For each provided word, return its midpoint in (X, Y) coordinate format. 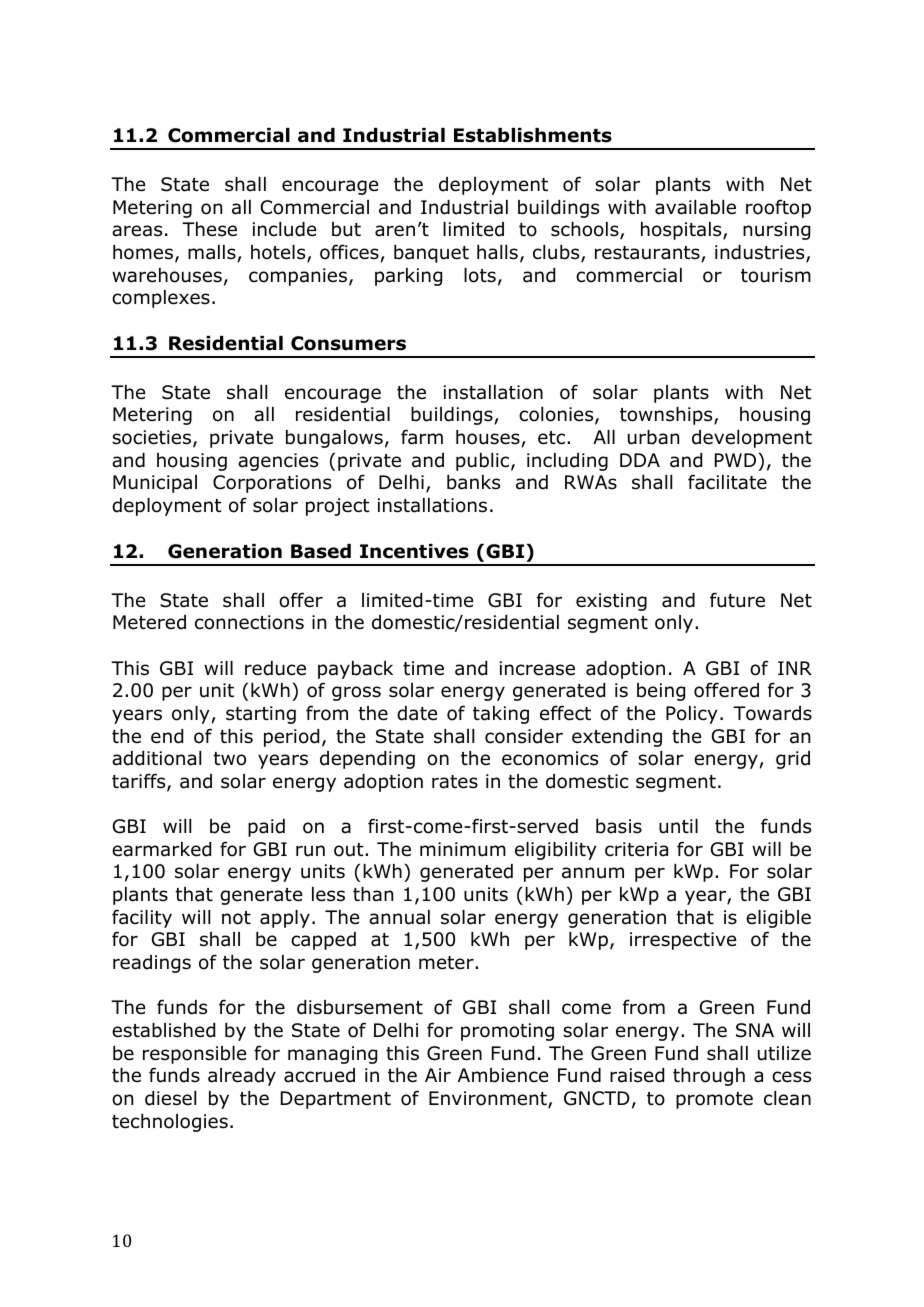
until (678, 826)
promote (714, 1100)
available (695, 207)
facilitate (727, 482)
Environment (489, 1099)
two (230, 759)
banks (473, 482)
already (242, 1077)
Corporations (272, 484)
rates (455, 782)
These (209, 229)
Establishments (533, 135)
